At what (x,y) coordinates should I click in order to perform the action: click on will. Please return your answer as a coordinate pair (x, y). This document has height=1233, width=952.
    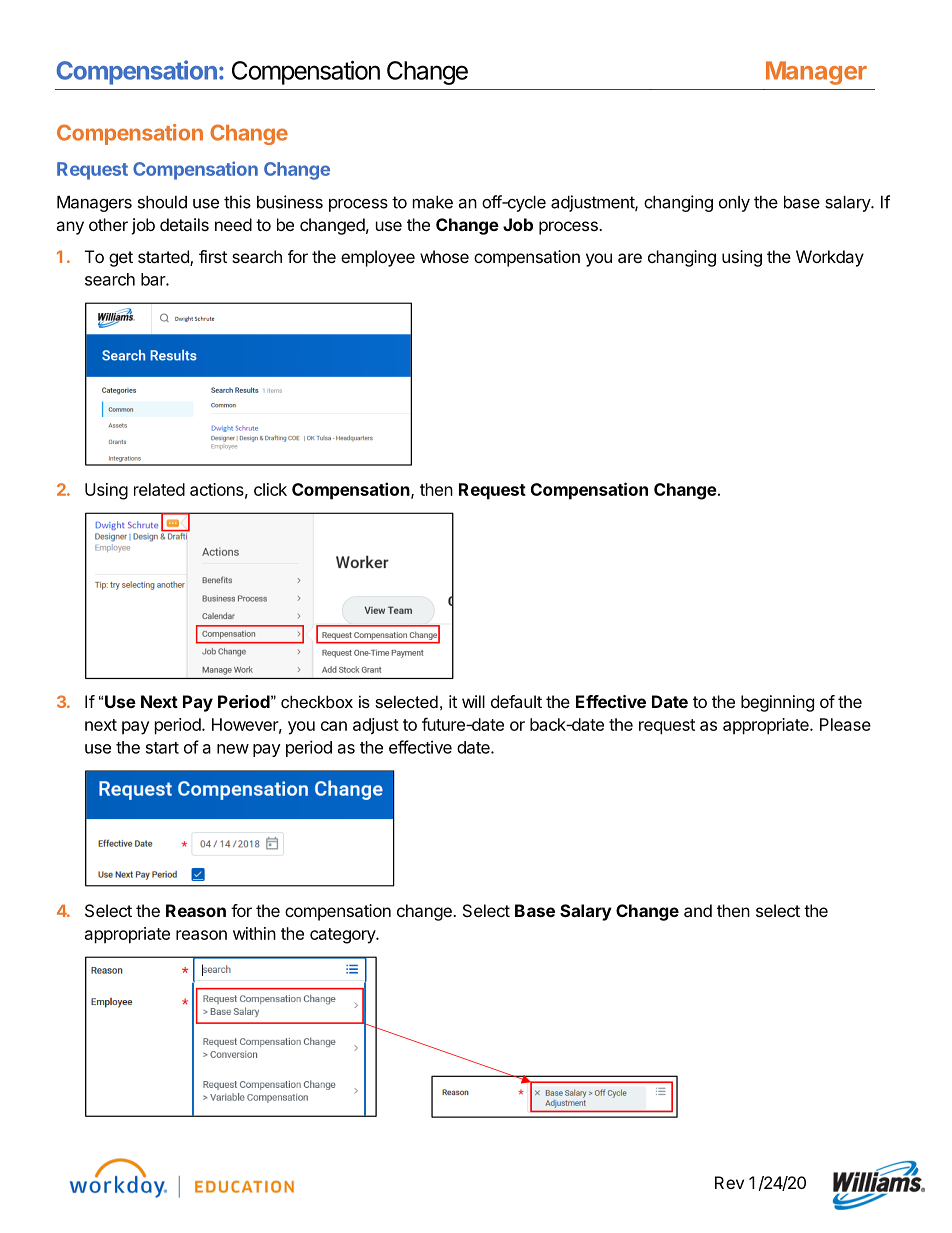
    Looking at the image, I should click on (473, 701).
